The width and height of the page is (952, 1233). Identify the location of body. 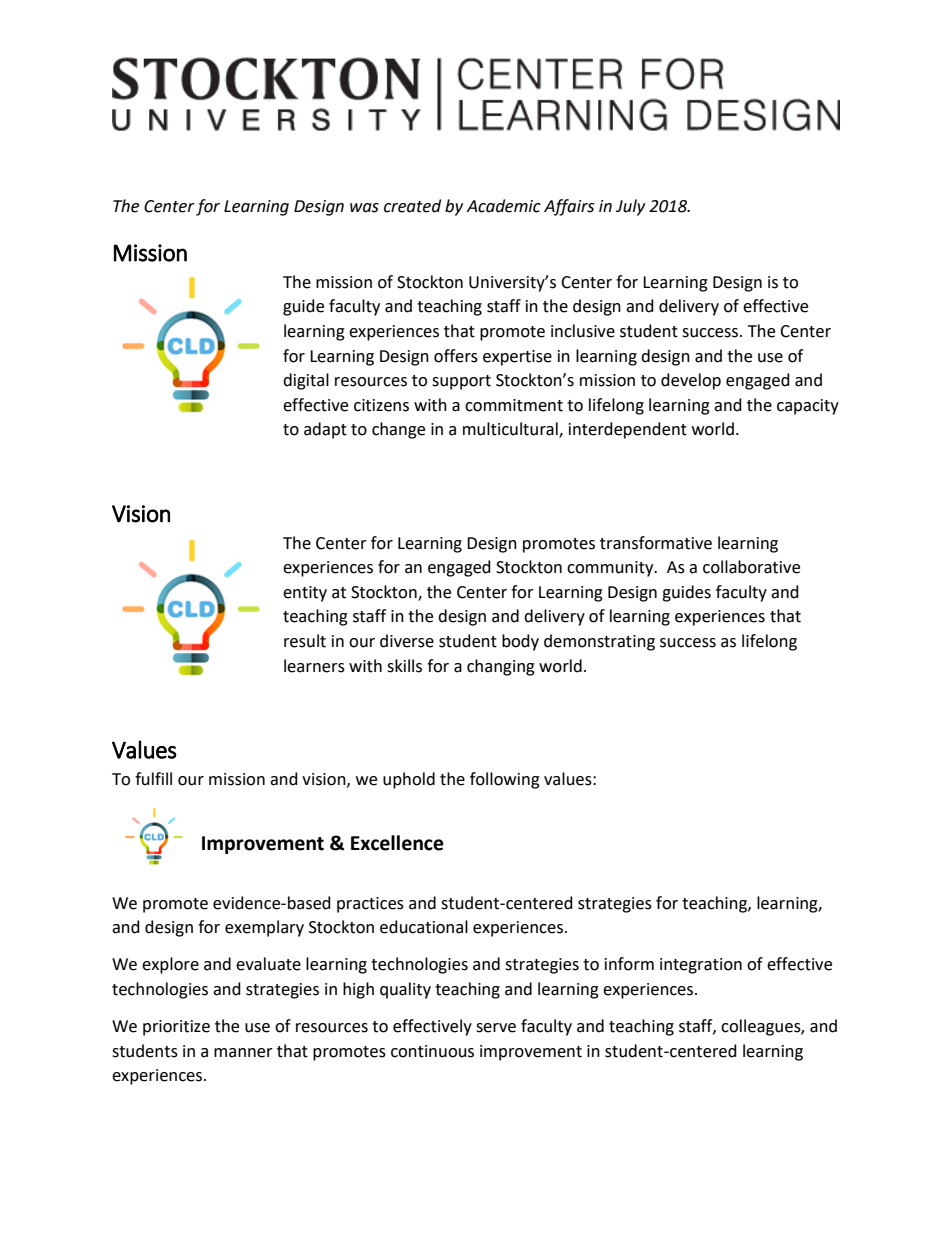
(520, 642).
